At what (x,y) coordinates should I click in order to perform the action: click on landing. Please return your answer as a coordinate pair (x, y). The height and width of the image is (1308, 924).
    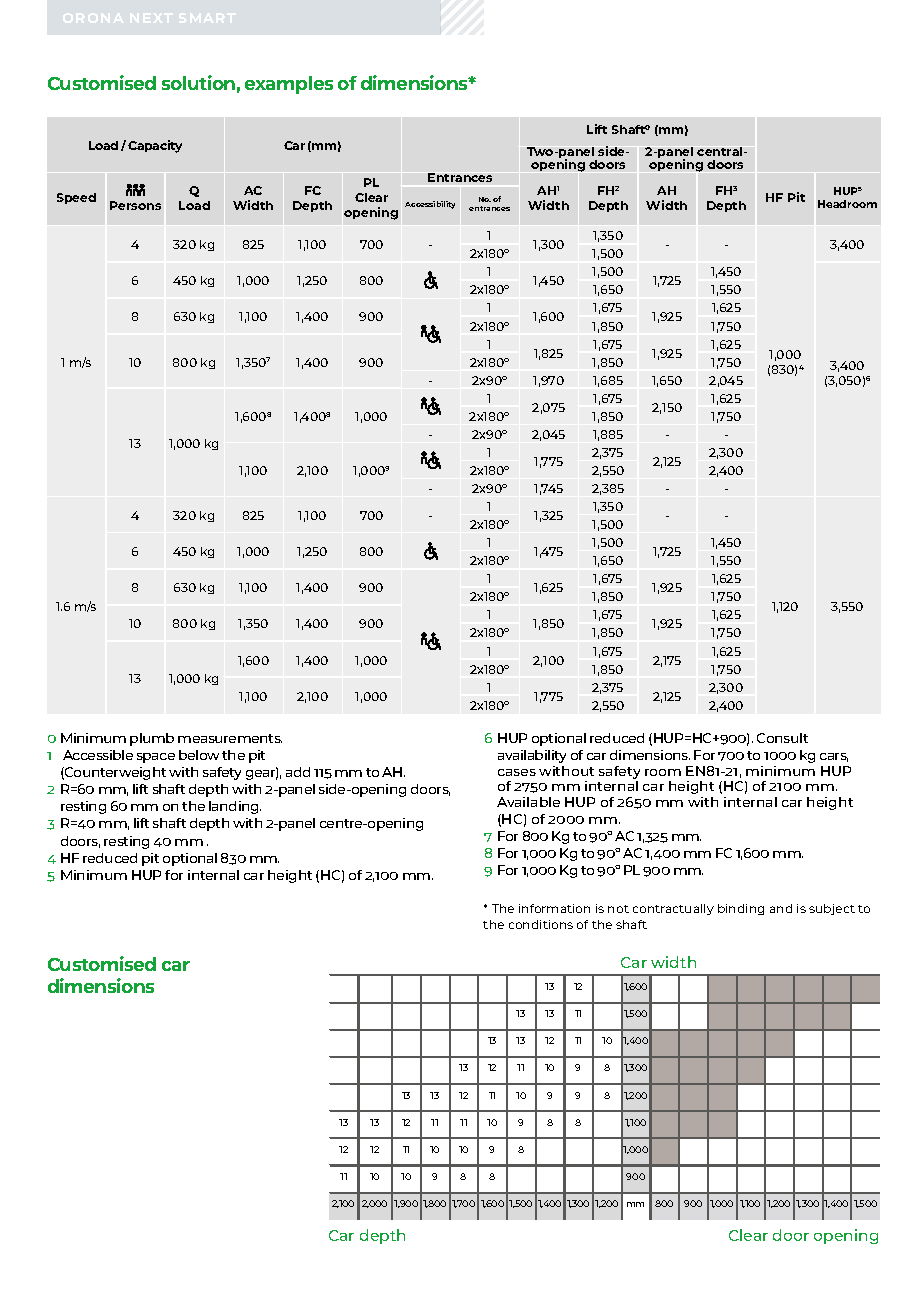
    Looking at the image, I should click on (235, 807).
